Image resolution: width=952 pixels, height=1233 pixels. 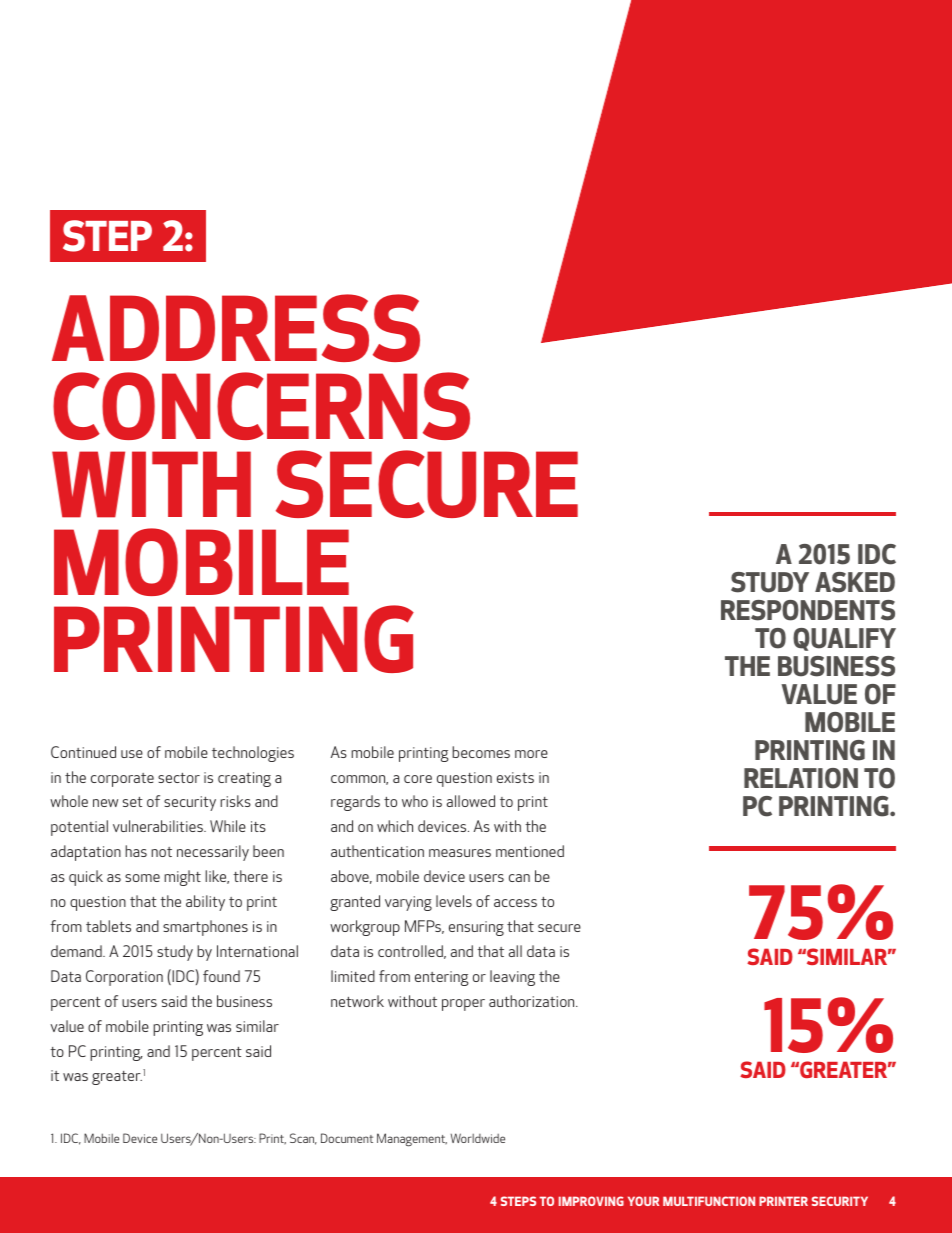 What do you see at coordinates (478, 1138) in the image?
I see `Worldwide` at bounding box center [478, 1138].
